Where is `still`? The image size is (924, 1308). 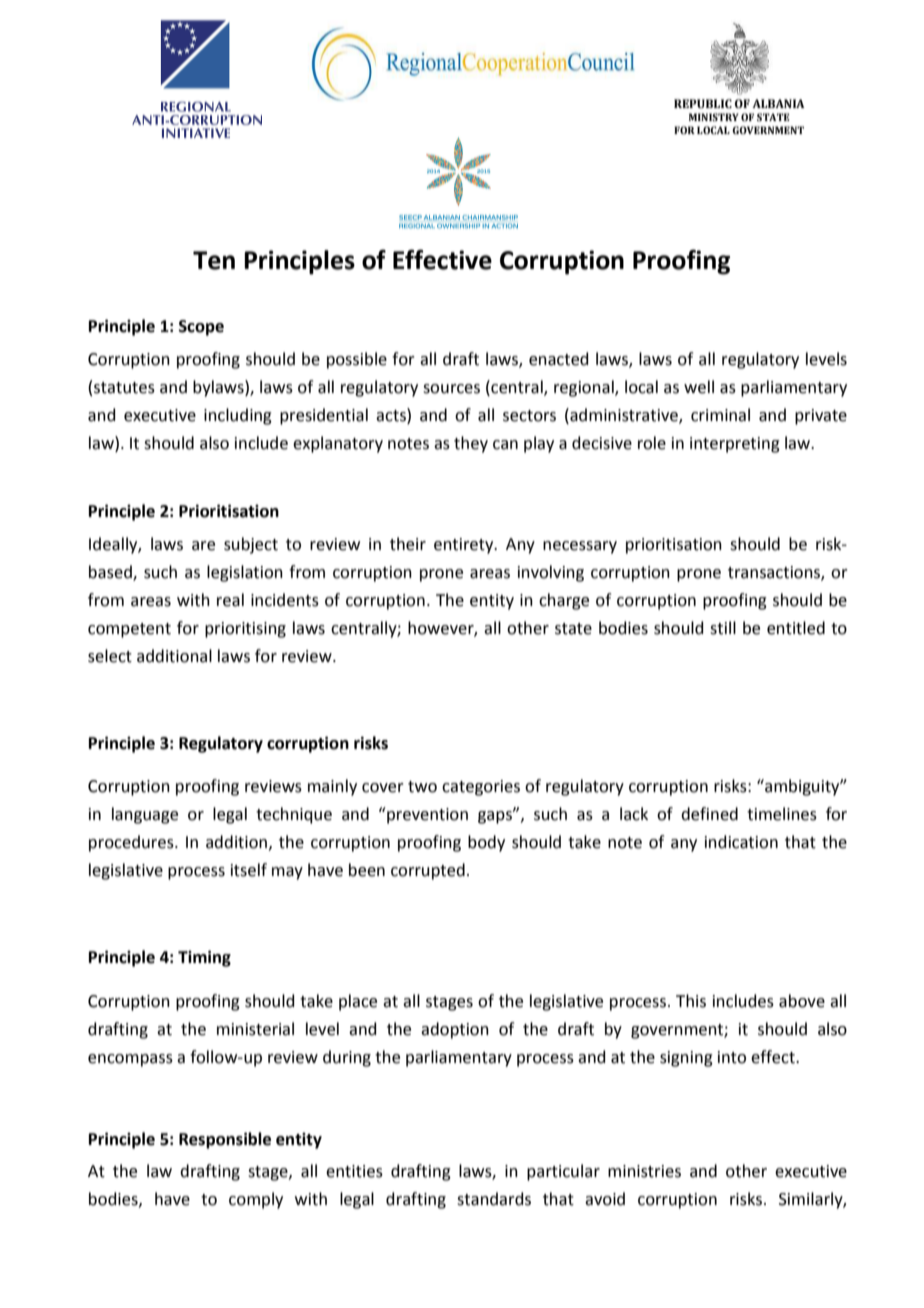 still is located at coordinates (723, 628).
